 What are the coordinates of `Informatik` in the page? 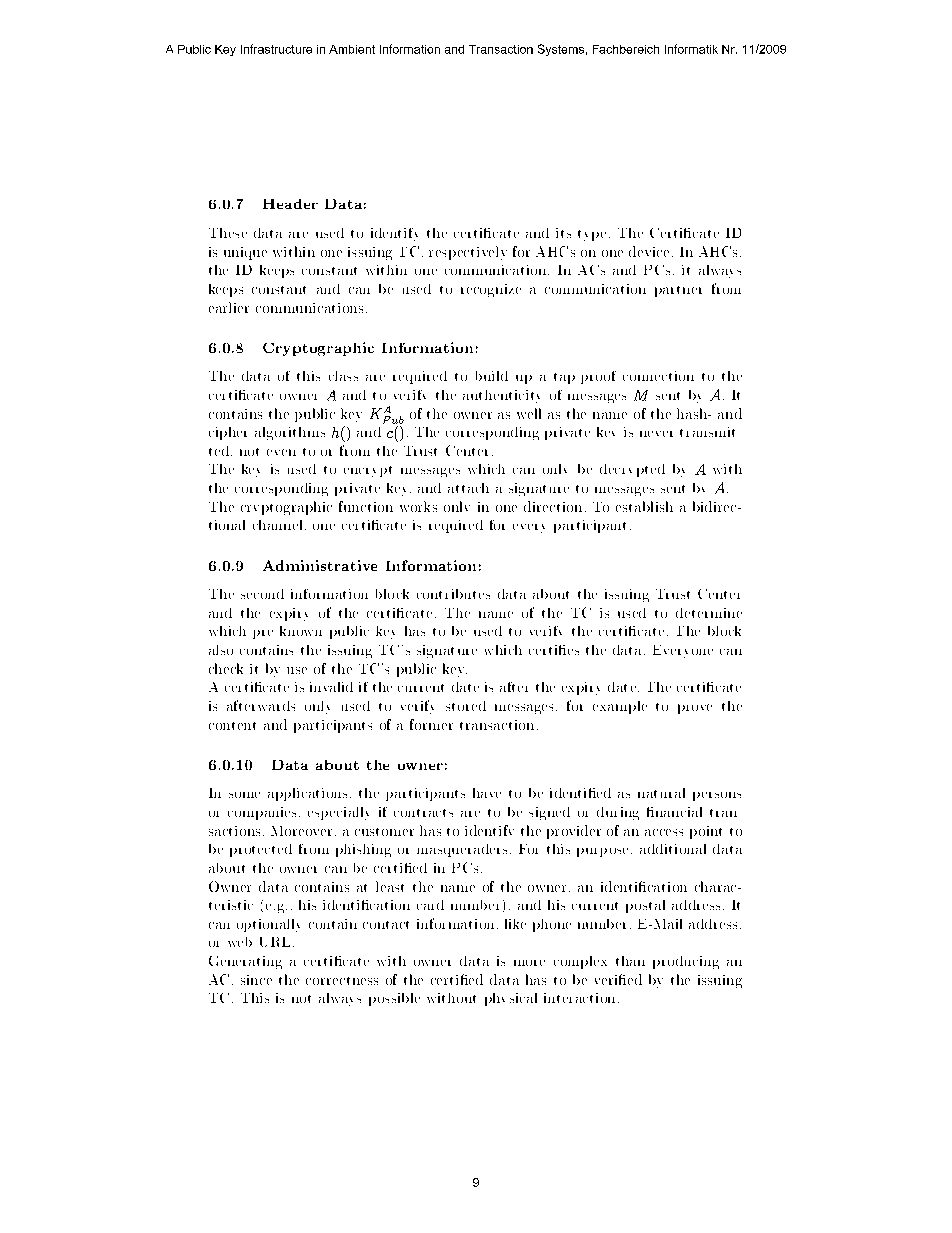 It's located at (691, 49).
